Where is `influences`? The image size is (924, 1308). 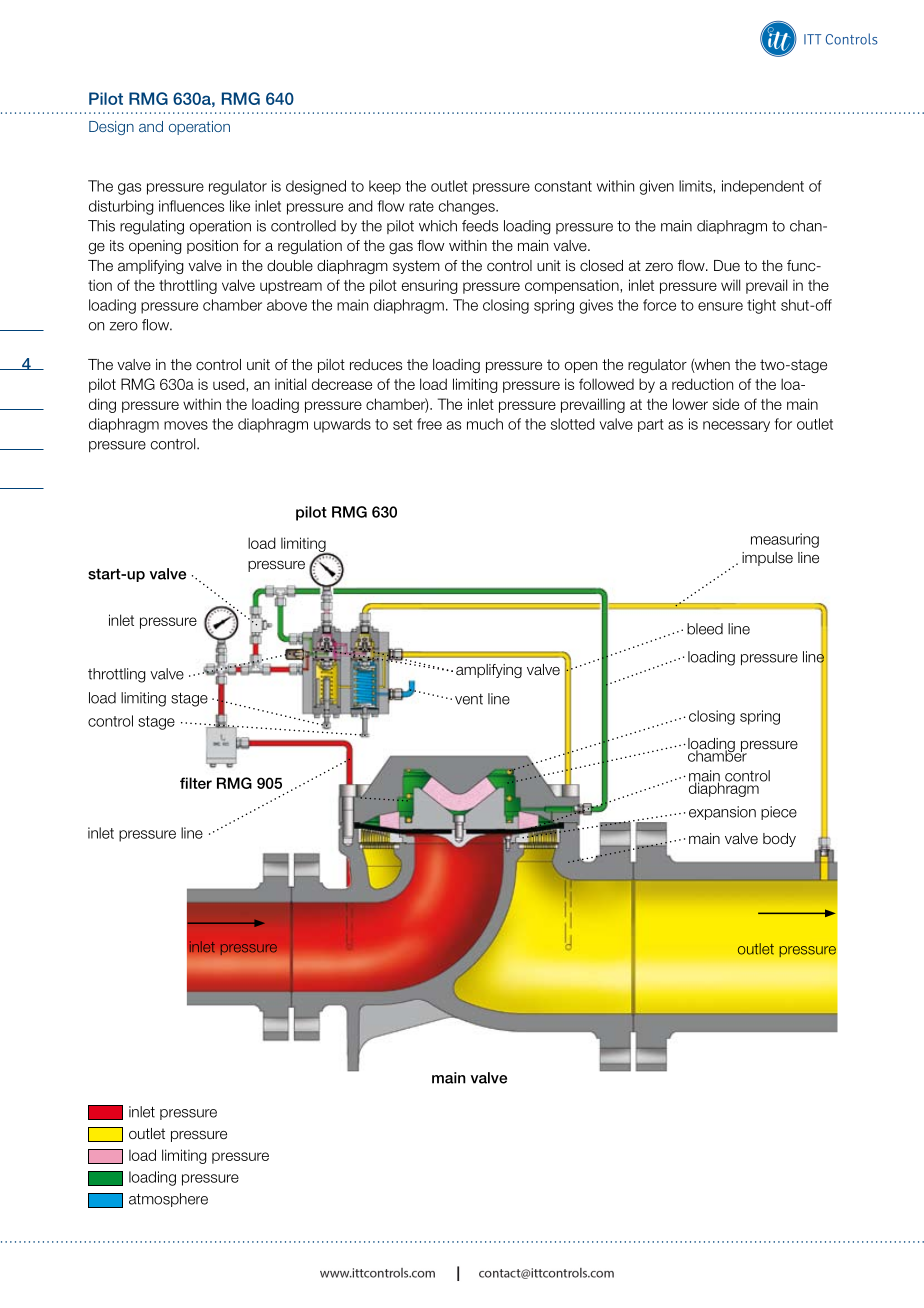
influences is located at coordinates (191, 206).
